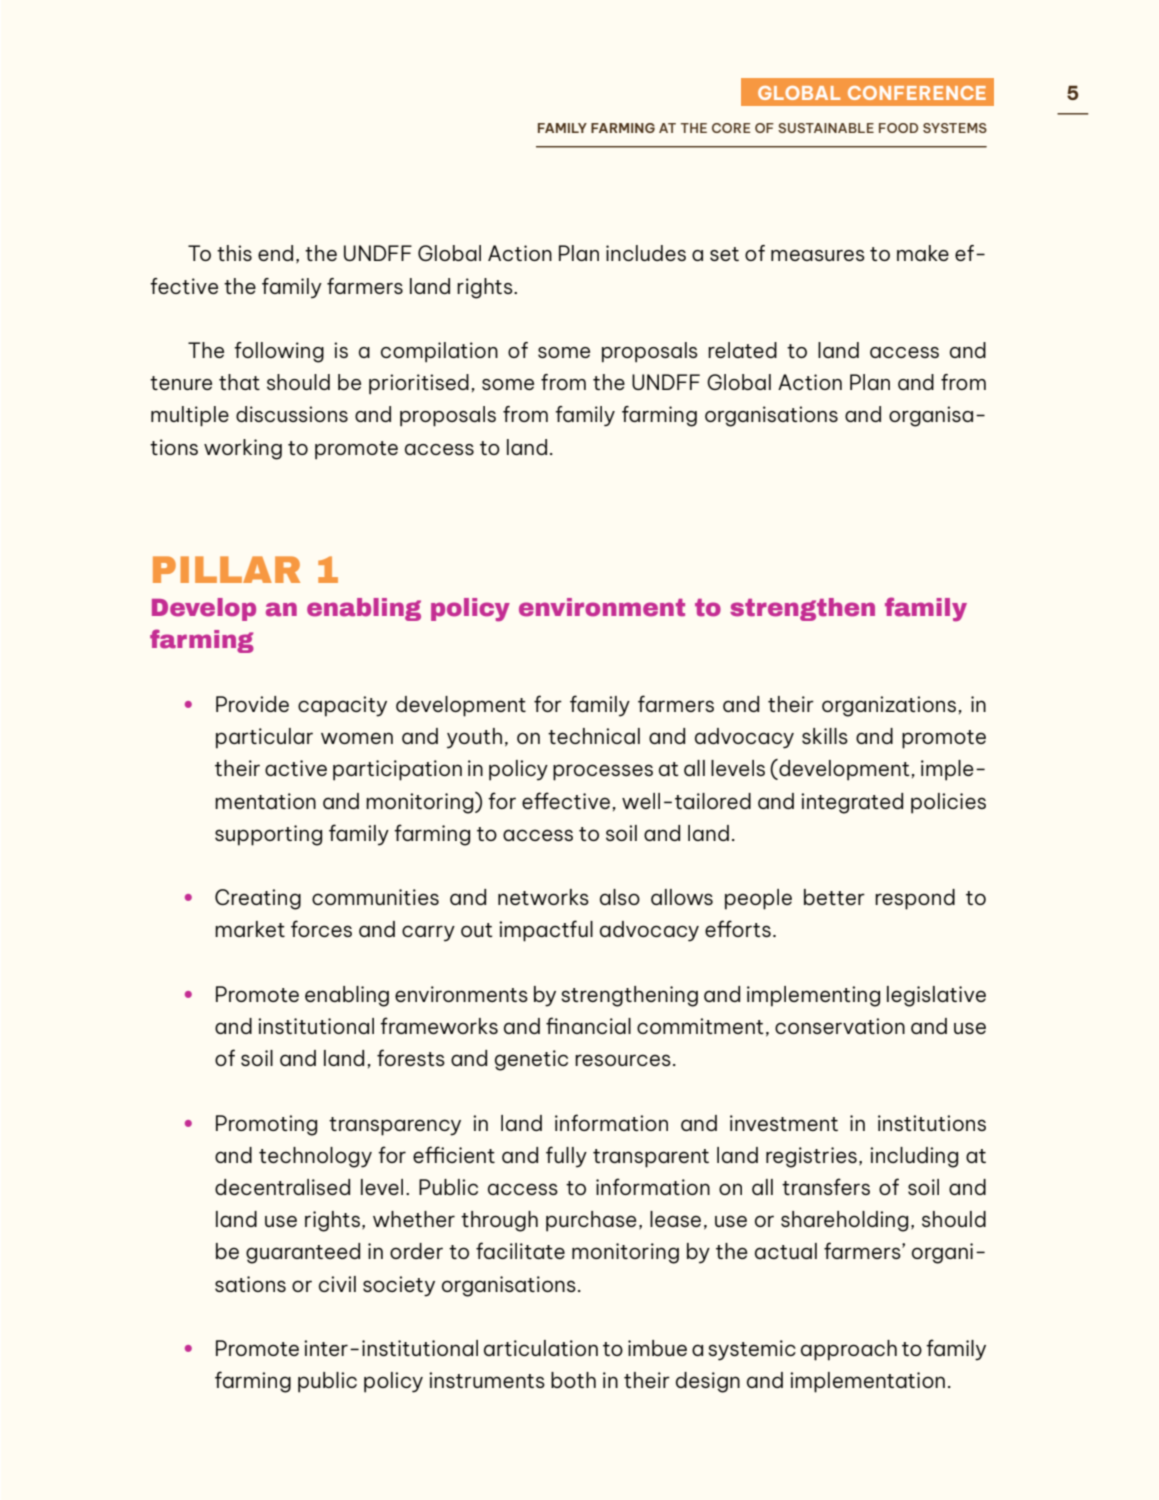 This image has width=1159, height=1500. Describe the element at coordinates (731, 128) in the image. I see `CORE` at that location.
